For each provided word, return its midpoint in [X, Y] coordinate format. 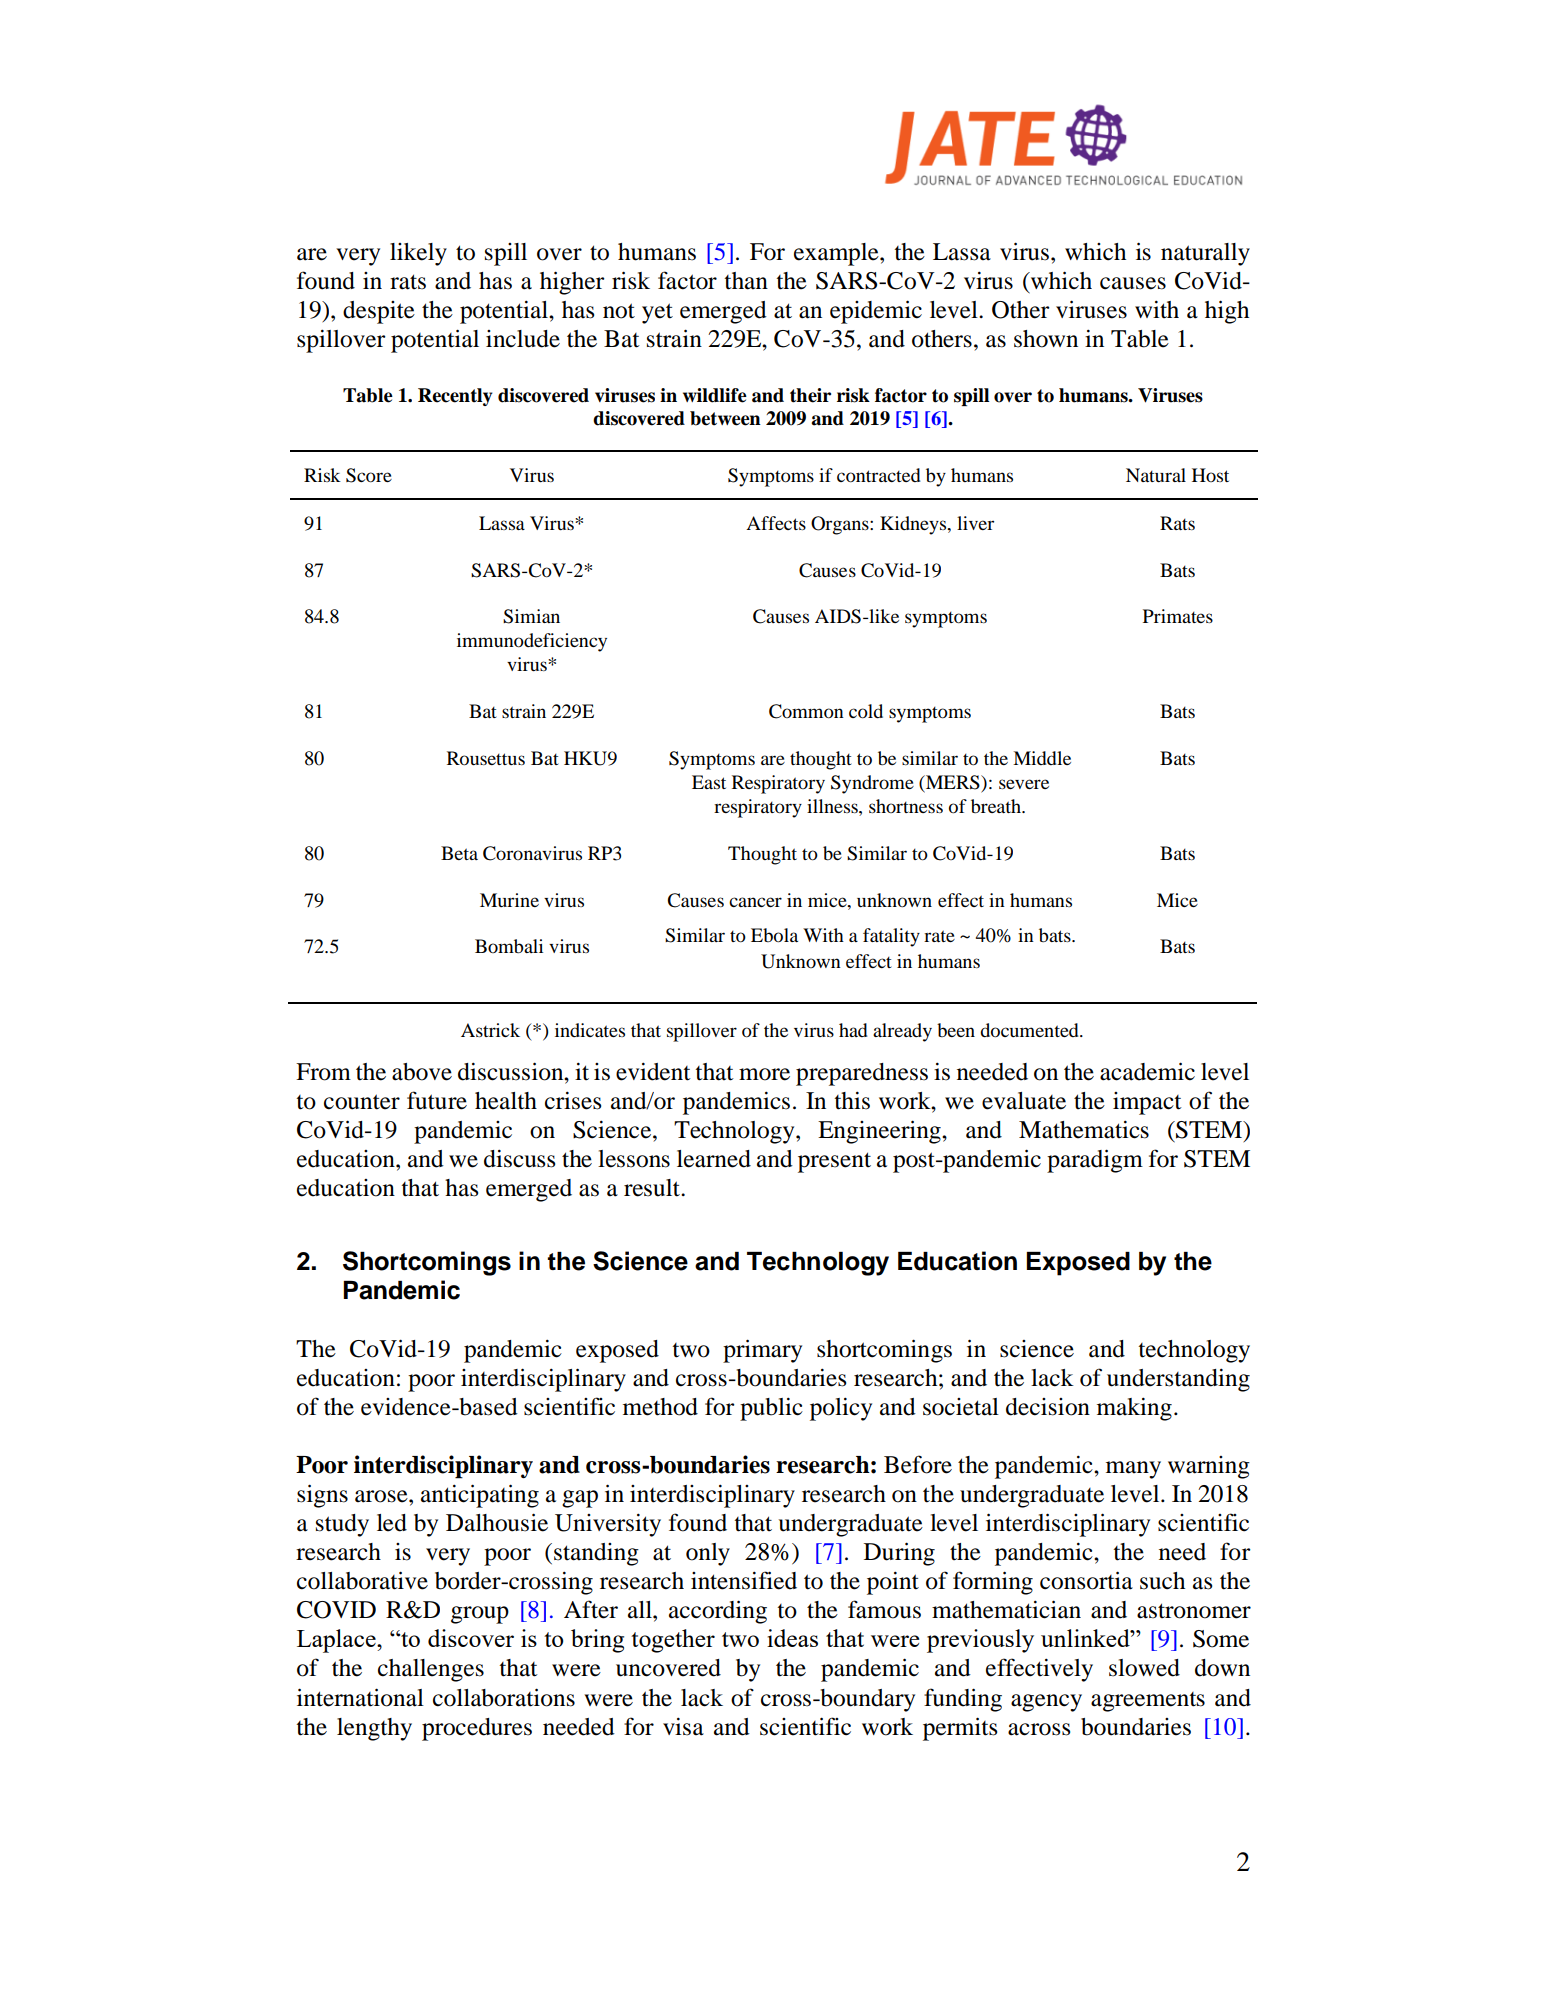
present [834, 1162]
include [523, 339]
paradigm [1095, 1161]
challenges [431, 1670]
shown [1046, 339]
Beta [459, 853]
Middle [1042, 758]
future [437, 1100]
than [746, 281]
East [709, 782]
